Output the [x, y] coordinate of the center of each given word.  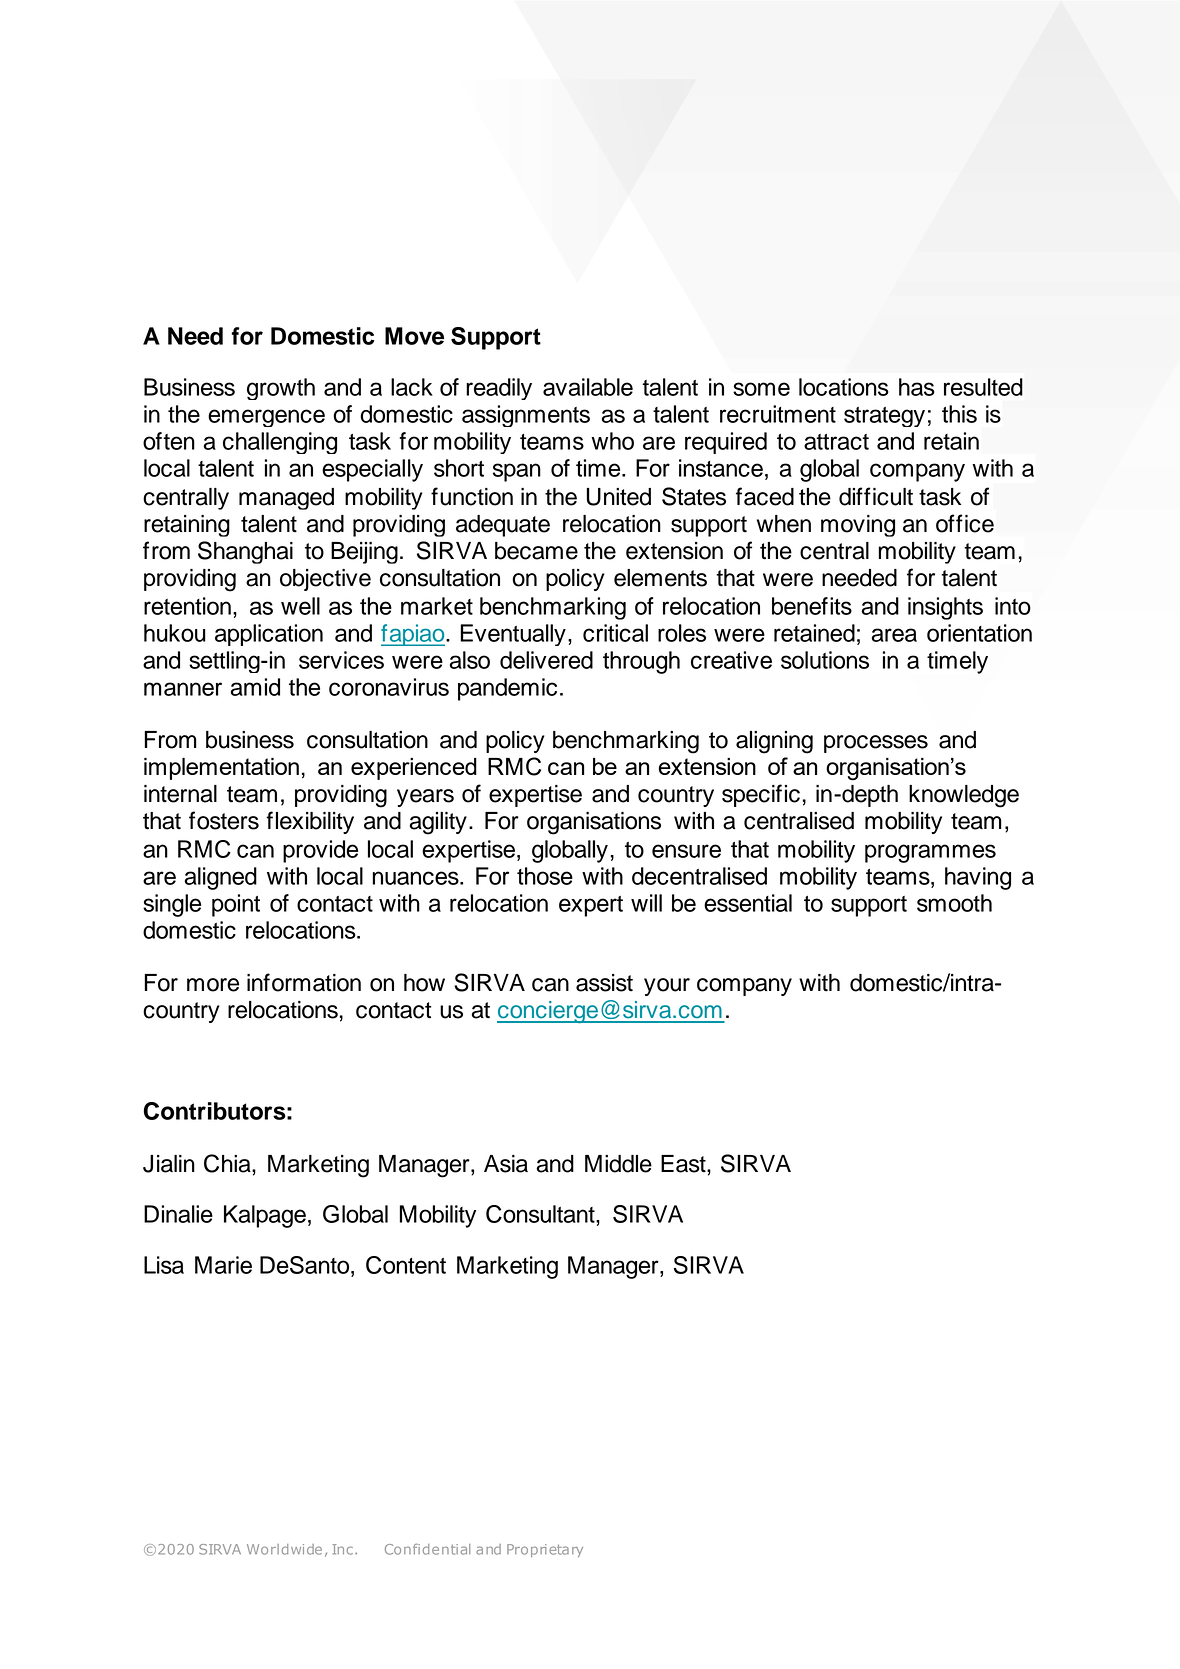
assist [604, 983]
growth [281, 389]
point [236, 905]
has [917, 387]
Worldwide [284, 1549]
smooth [954, 903]
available [588, 387]
